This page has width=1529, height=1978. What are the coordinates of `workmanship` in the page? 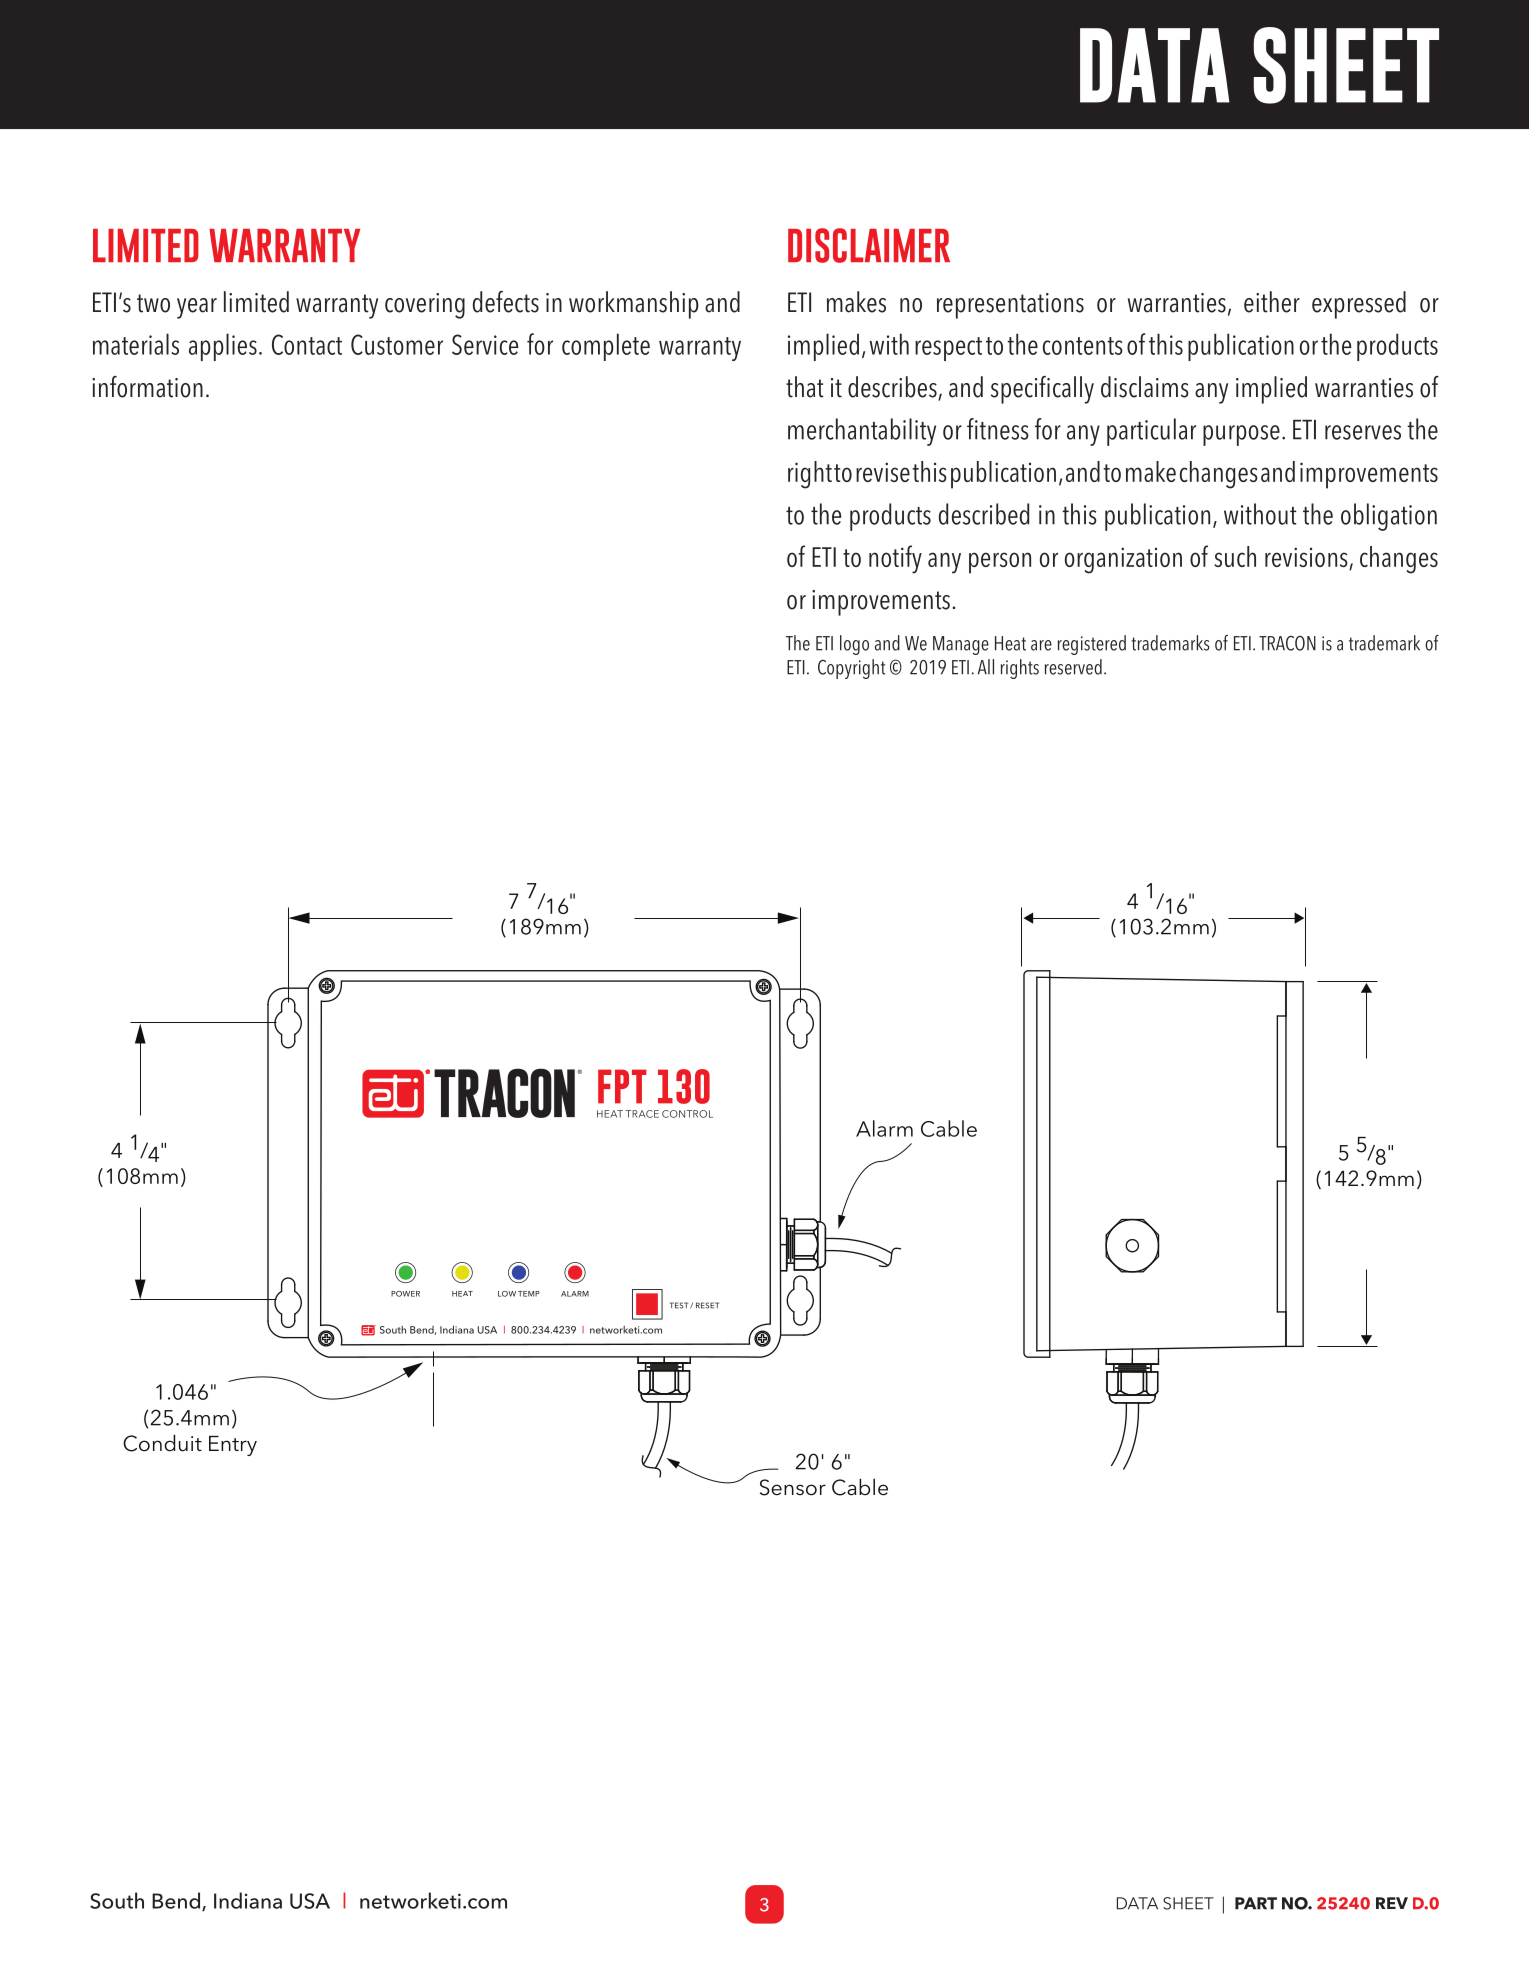 It's located at (634, 305).
